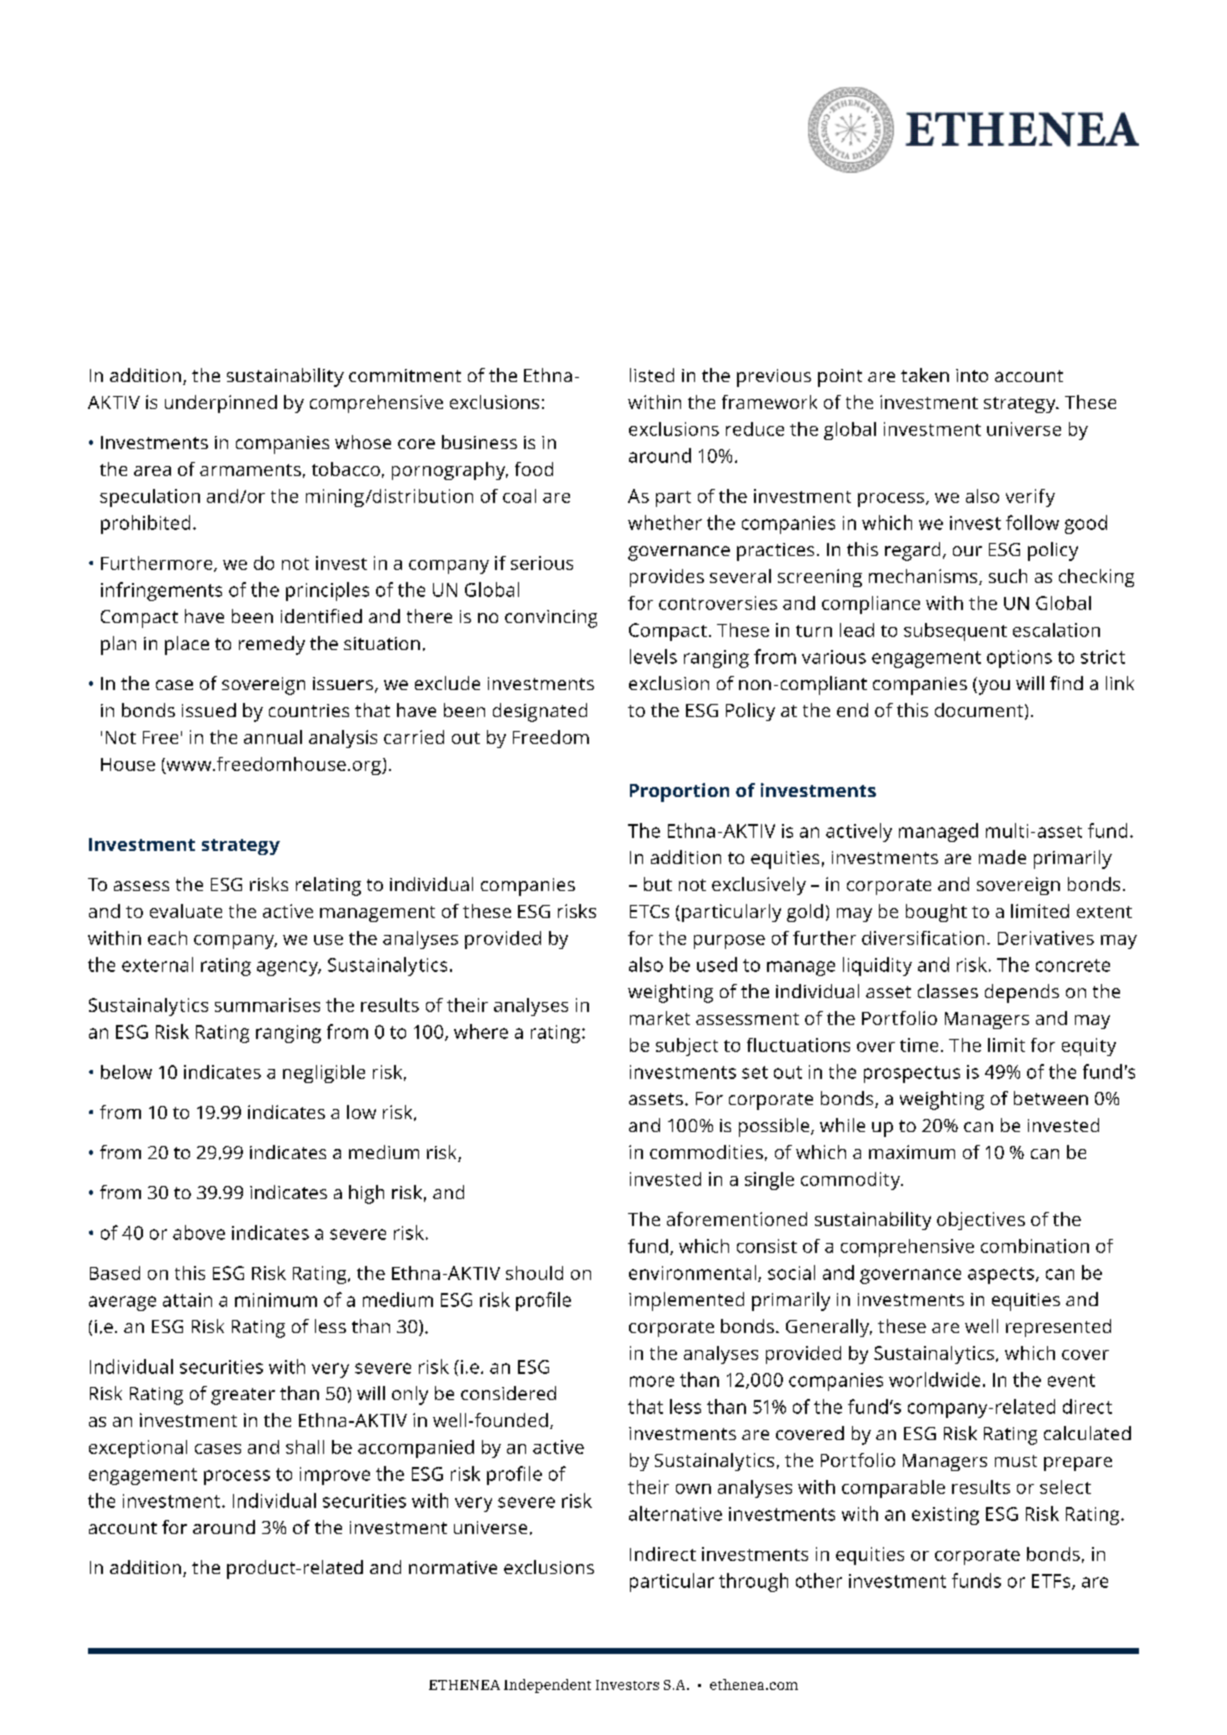  Describe the element at coordinates (993, 686) in the screenshot. I see `you` at that location.
